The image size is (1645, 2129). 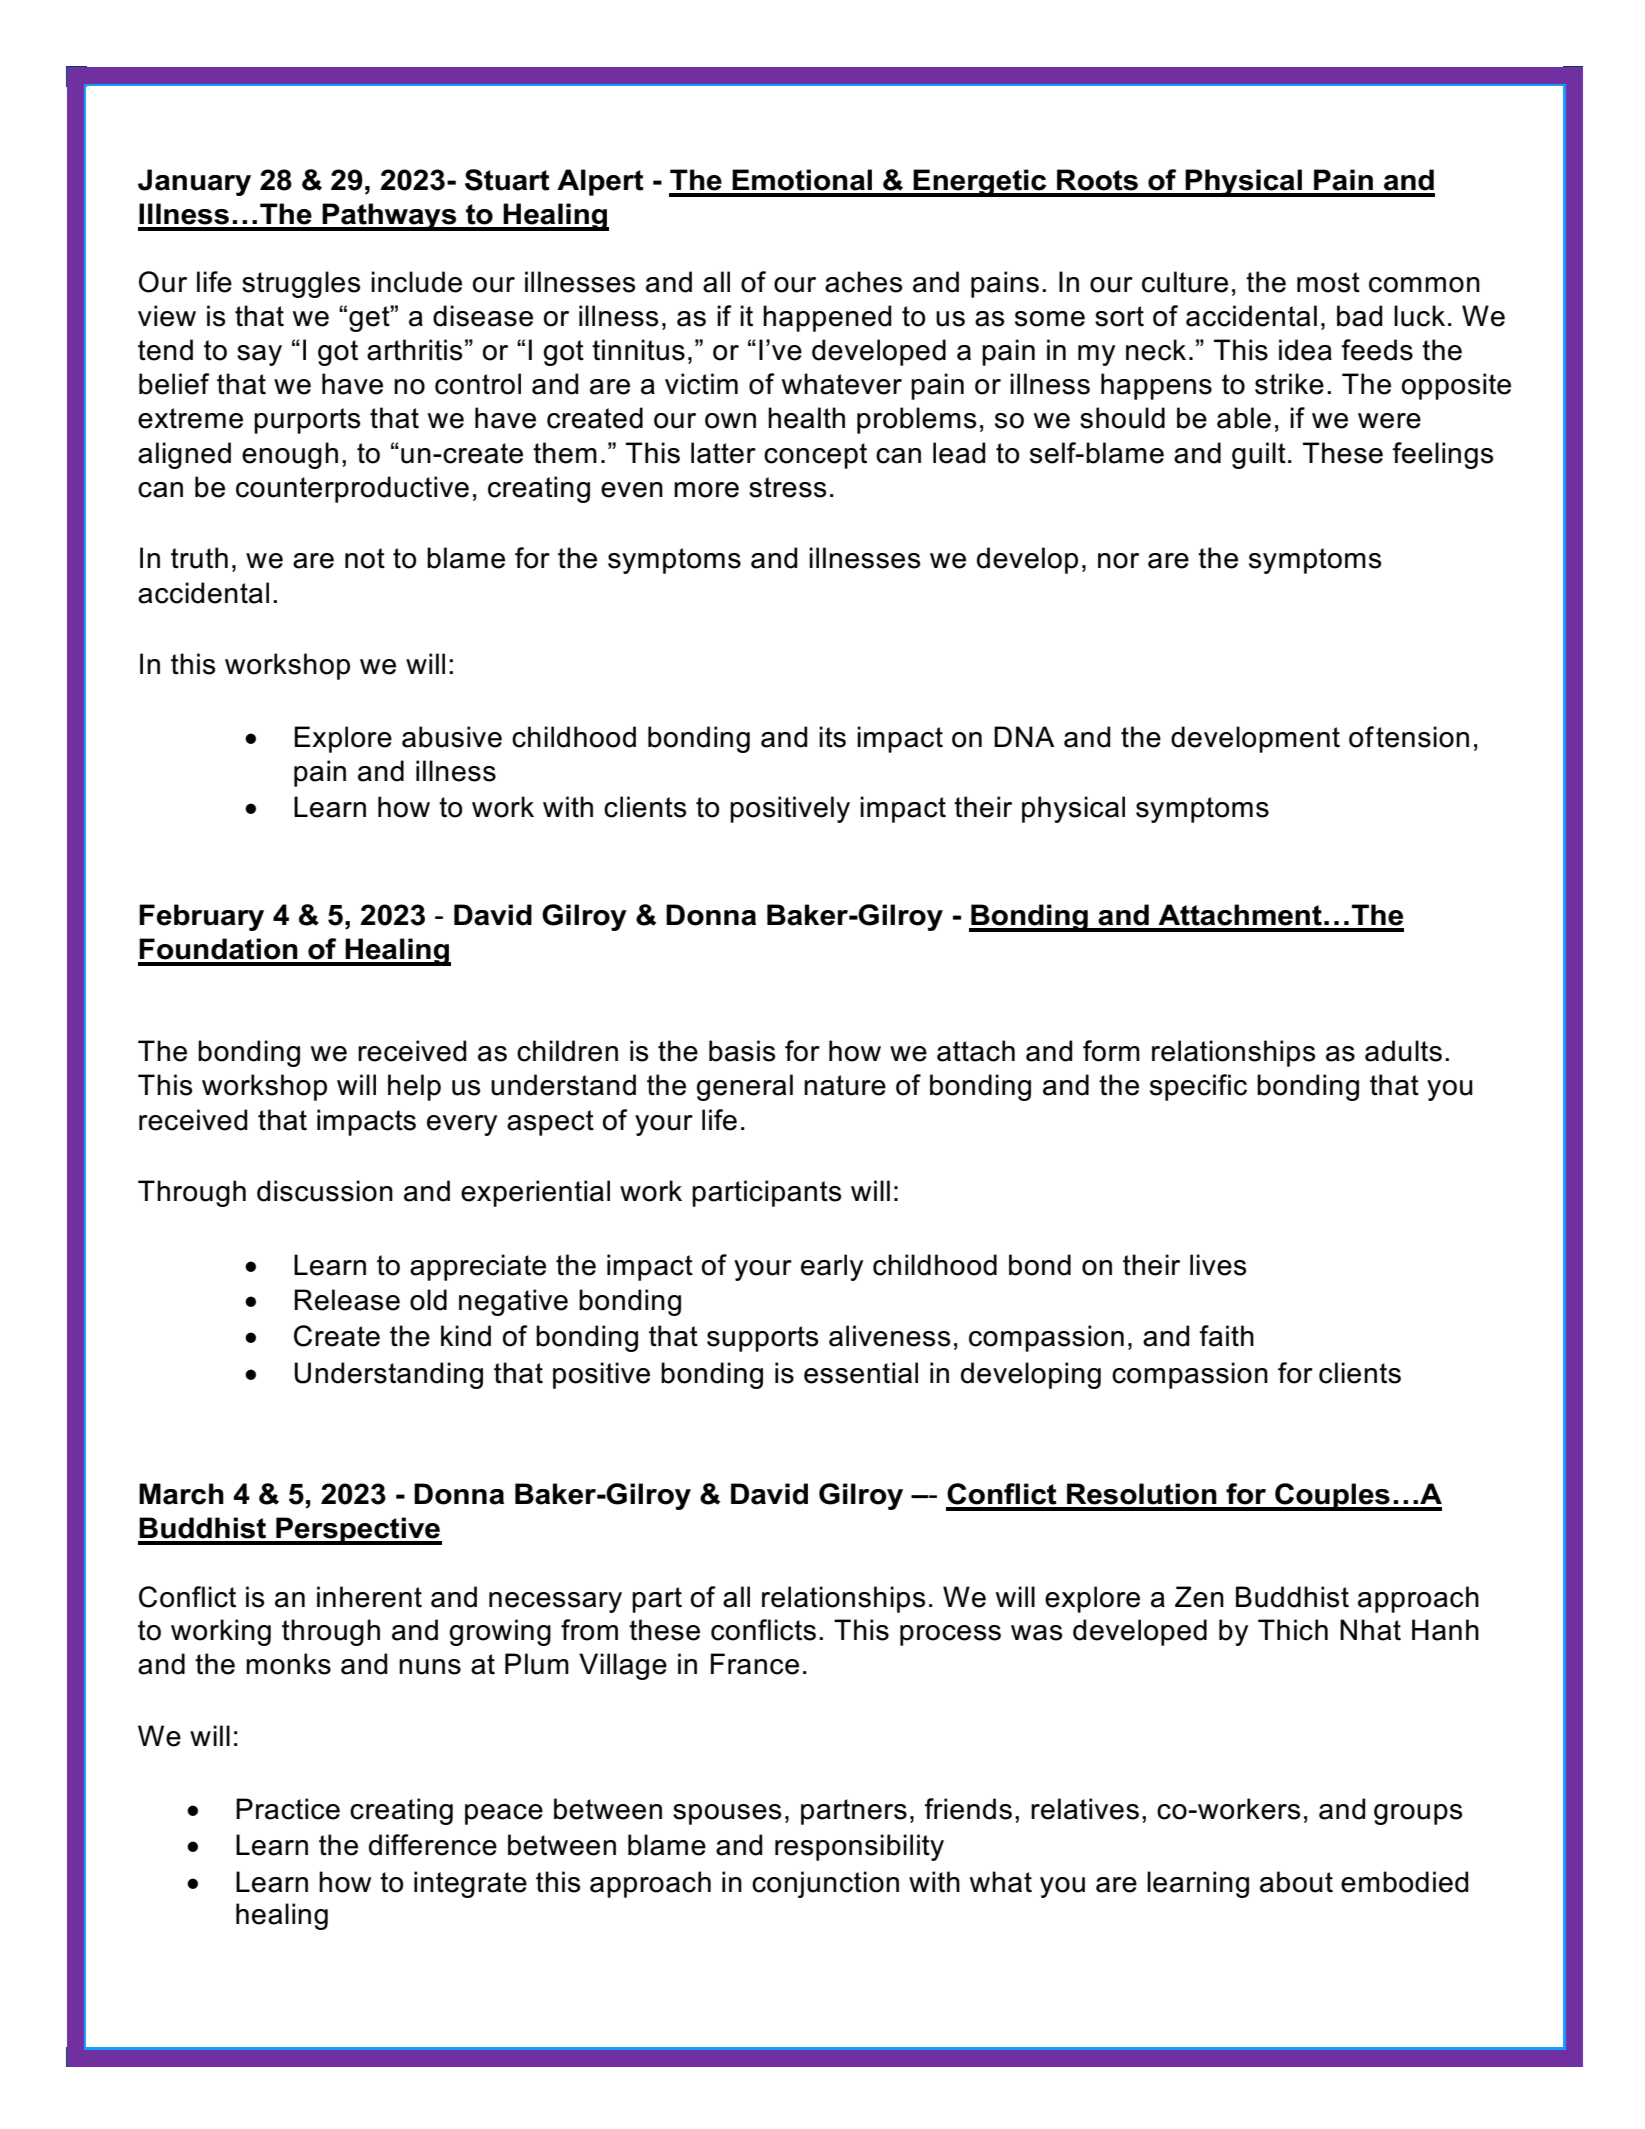 What do you see at coordinates (859, 1847) in the document?
I see `responsibility` at bounding box center [859, 1847].
